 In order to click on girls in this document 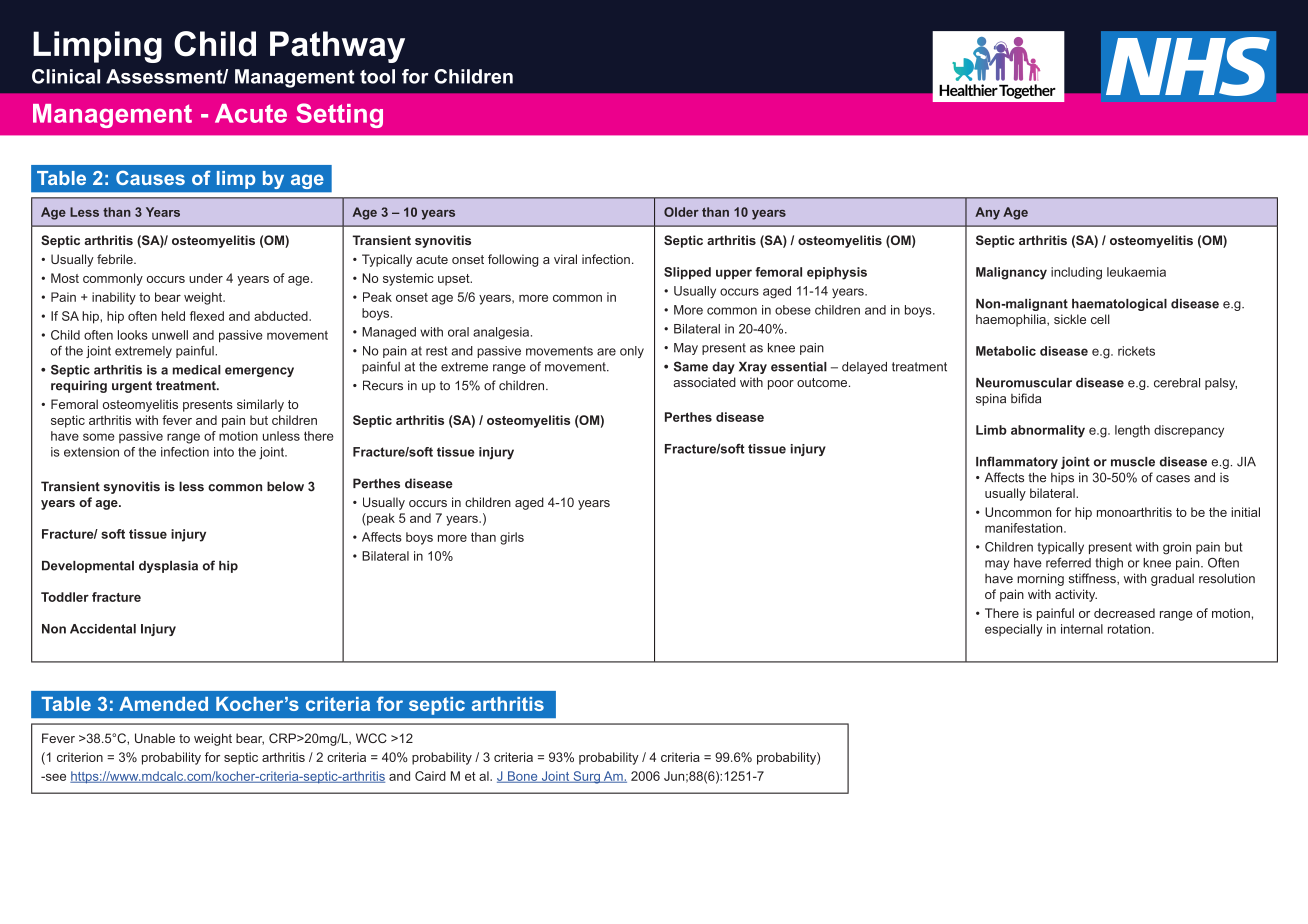, I will do `click(512, 538)`.
